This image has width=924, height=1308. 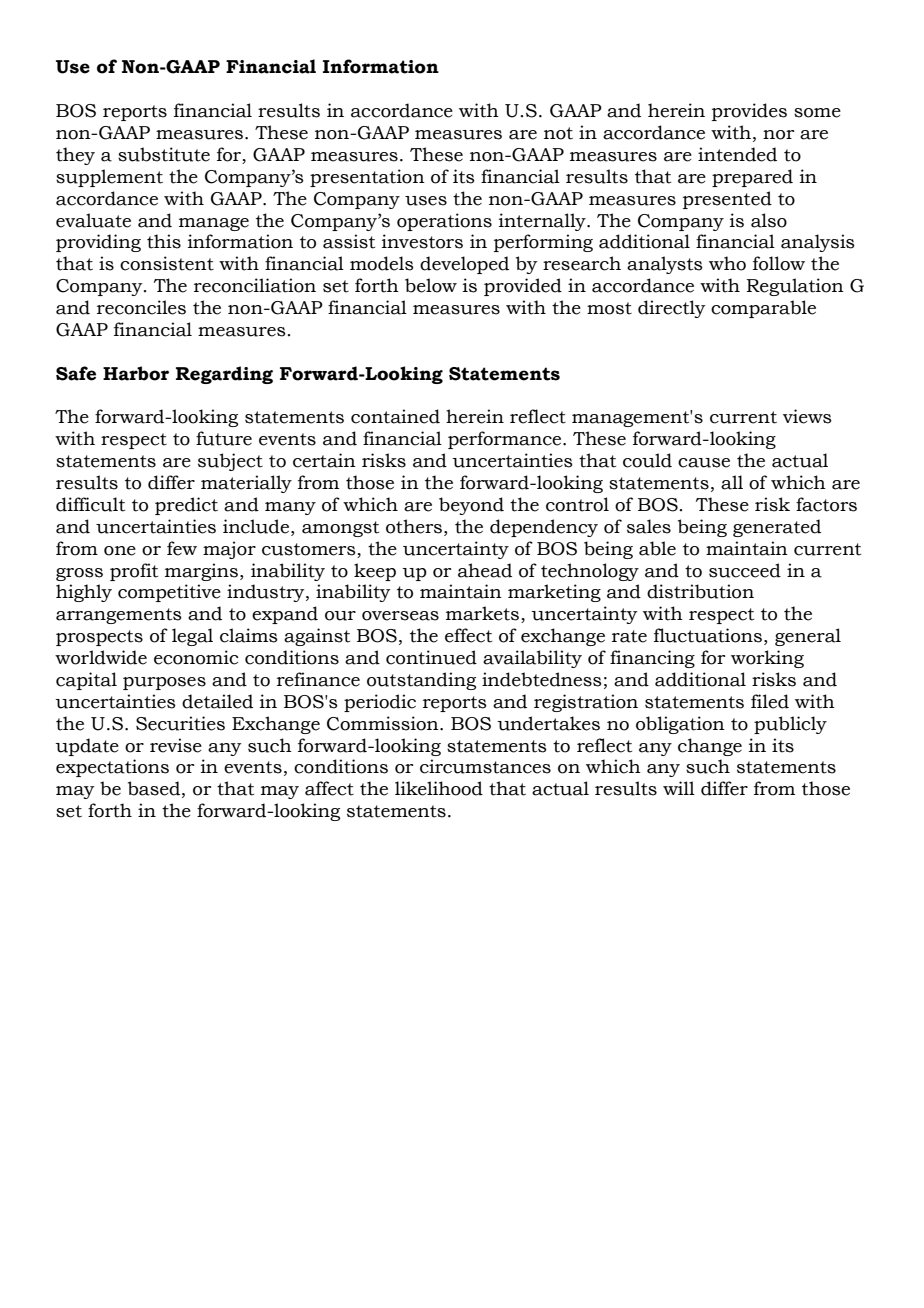 I want to click on revise, so click(x=176, y=745).
